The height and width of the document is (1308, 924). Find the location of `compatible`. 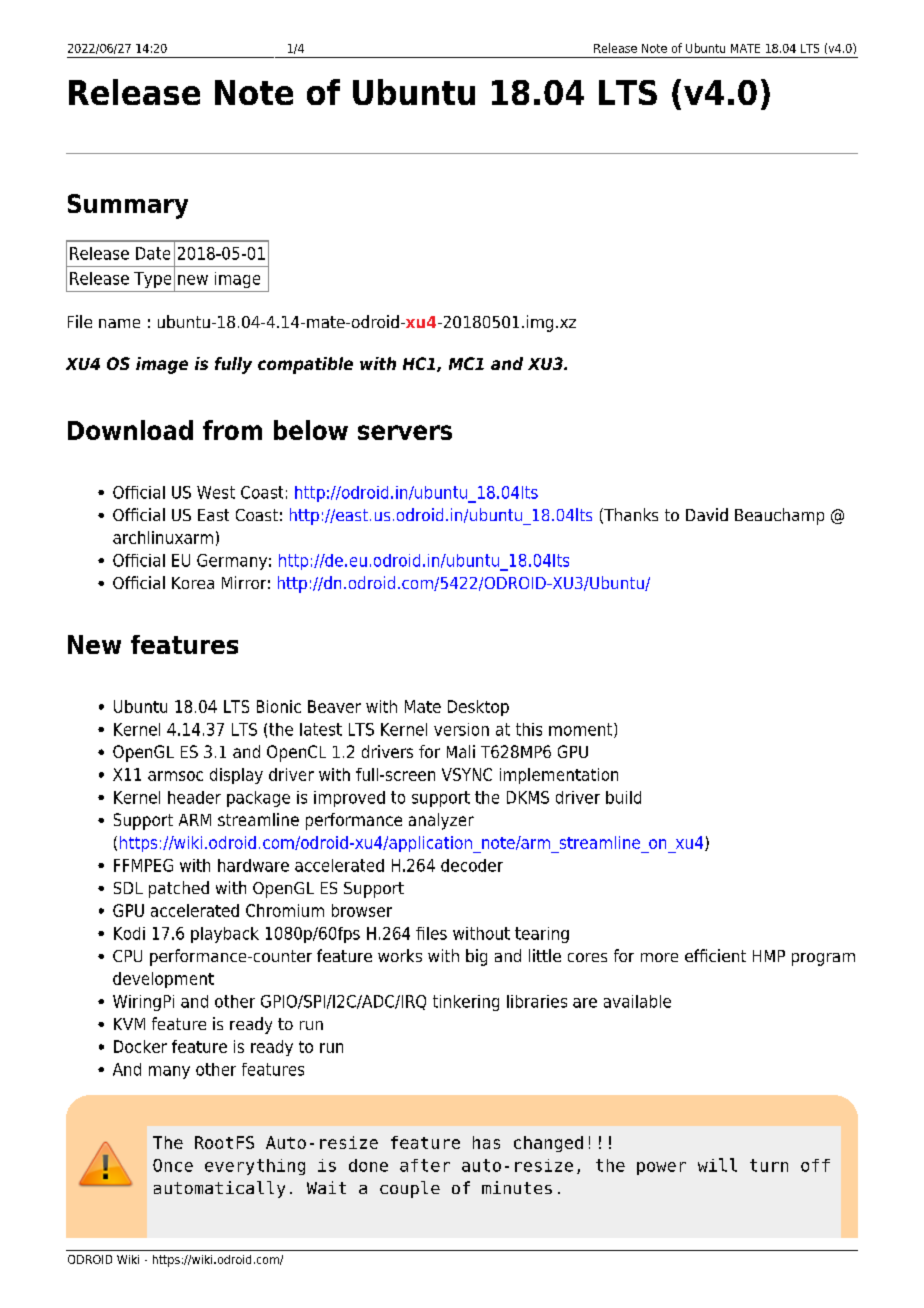

compatible is located at coordinates (305, 365).
